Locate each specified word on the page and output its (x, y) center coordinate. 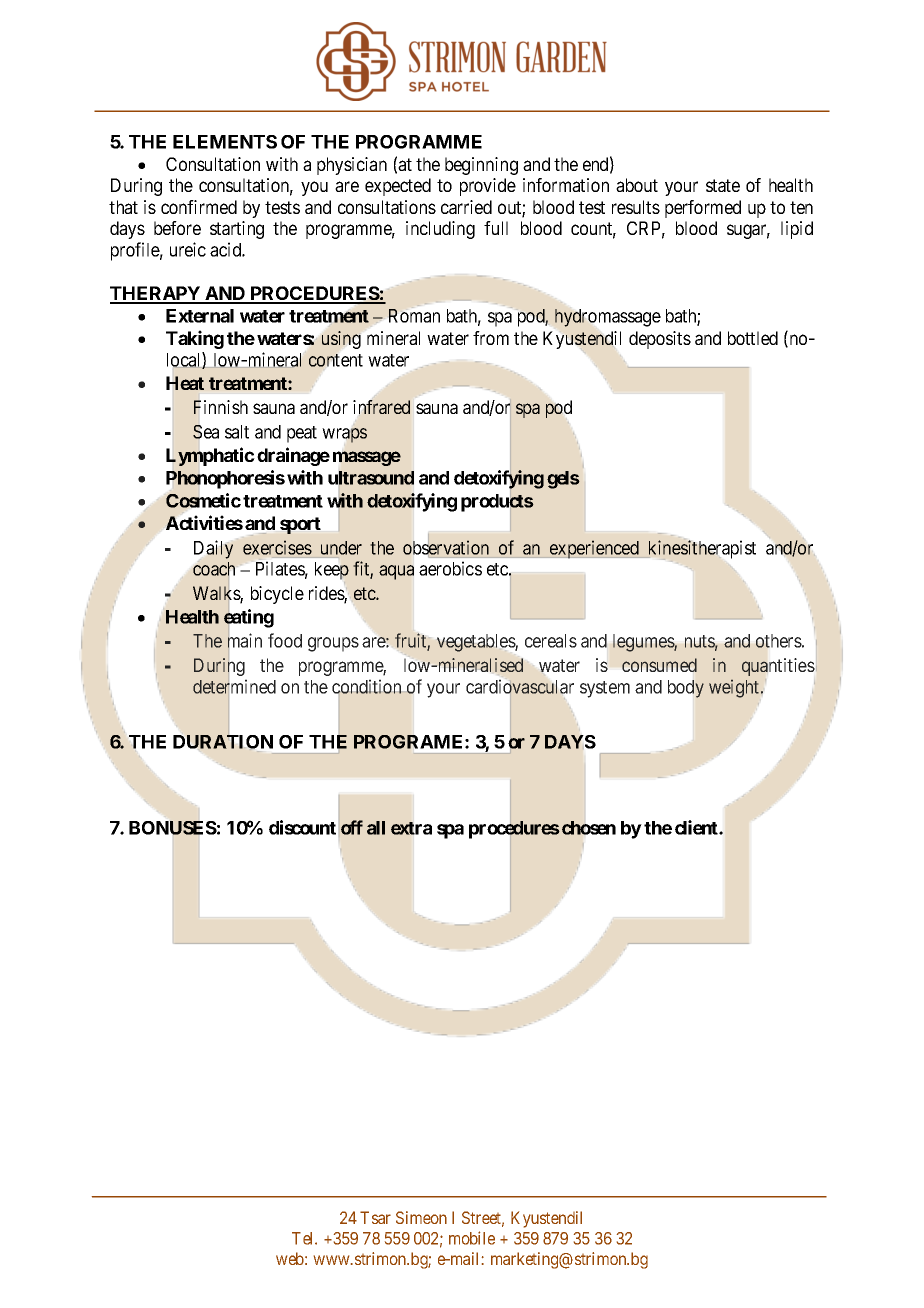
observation (446, 547)
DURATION (223, 742)
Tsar (375, 1217)
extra (411, 828)
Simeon (421, 1217)
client (697, 827)
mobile (472, 1238)
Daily (213, 549)
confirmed (199, 207)
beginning (481, 166)
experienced (594, 549)
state (723, 185)
